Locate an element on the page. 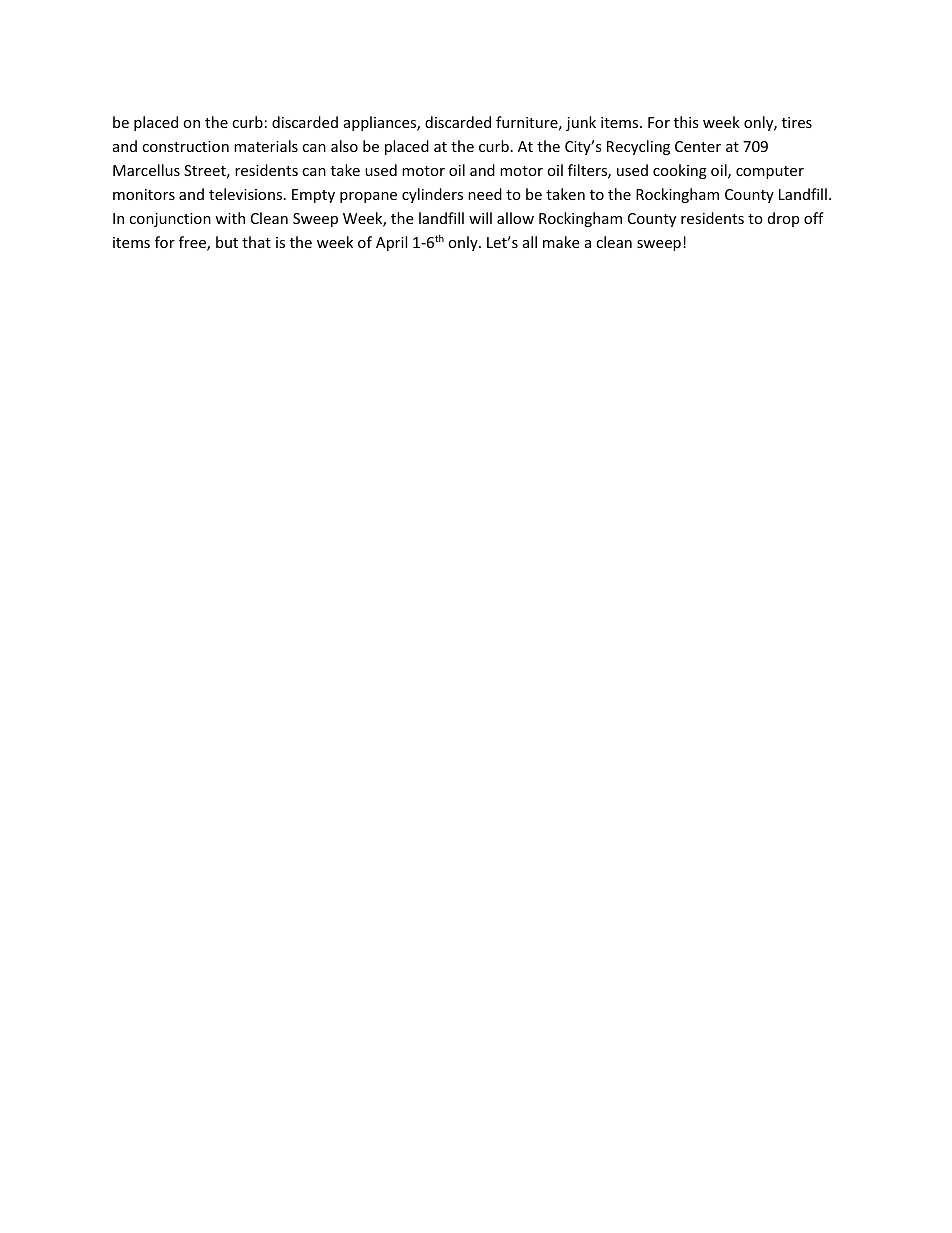  drop is located at coordinates (783, 219).
